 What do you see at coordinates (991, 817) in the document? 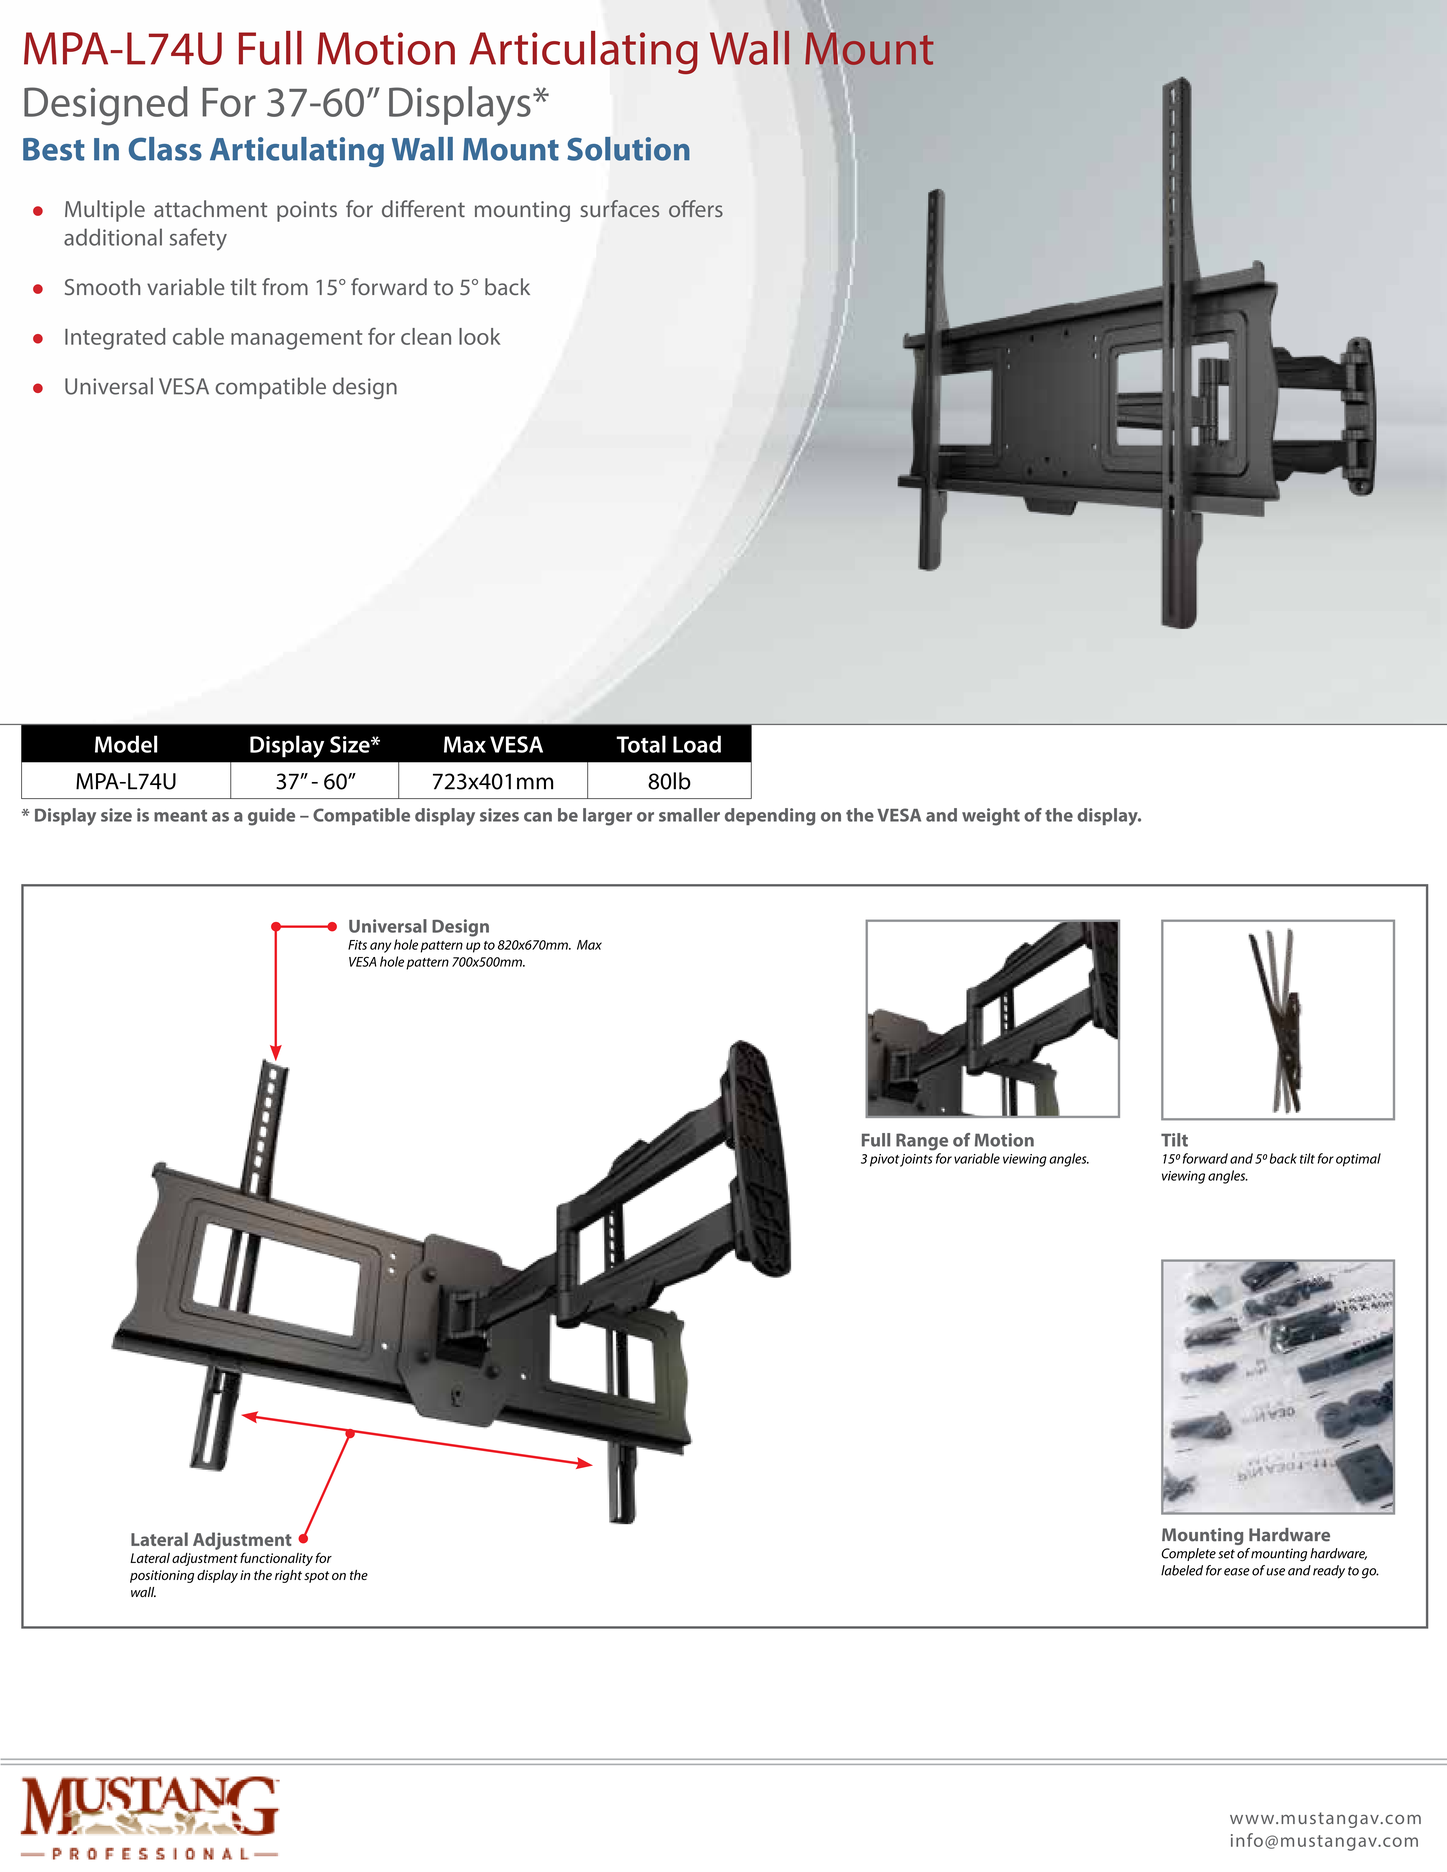
I see `weight` at bounding box center [991, 817].
